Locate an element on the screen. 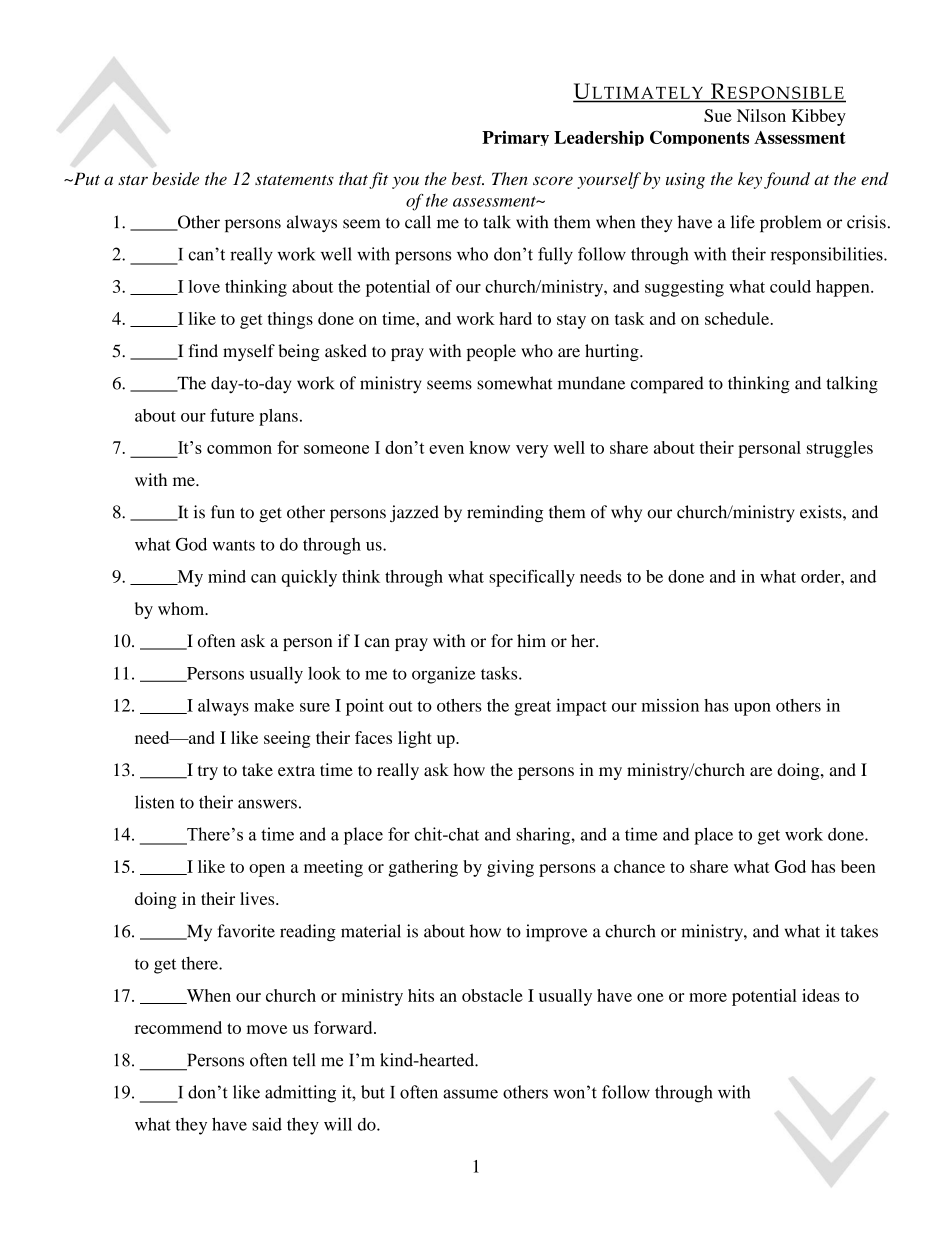 The width and height of the screenshot is (952, 1233). said is located at coordinates (267, 1124).
